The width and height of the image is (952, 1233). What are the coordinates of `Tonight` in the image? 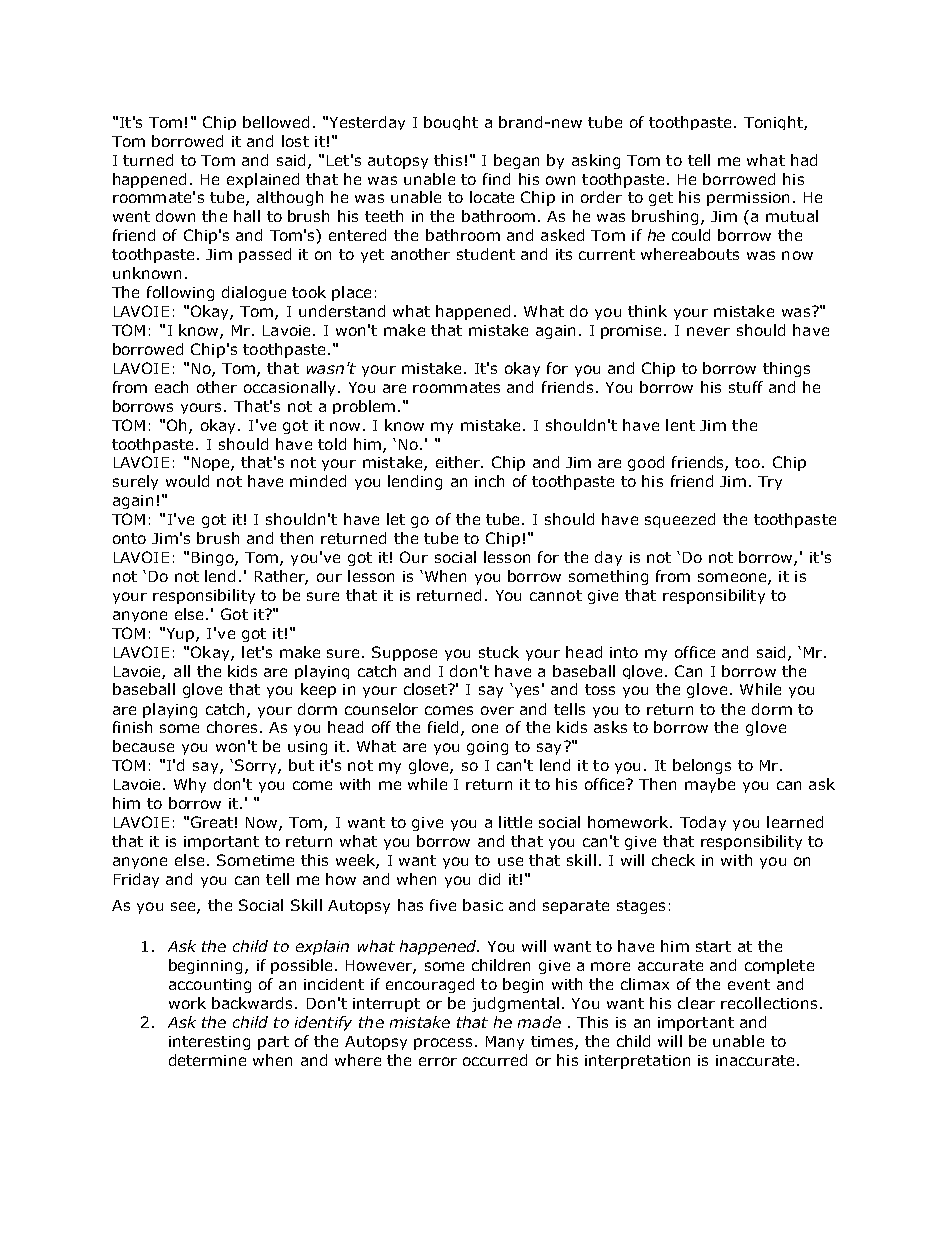 It's located at (774, 123).
